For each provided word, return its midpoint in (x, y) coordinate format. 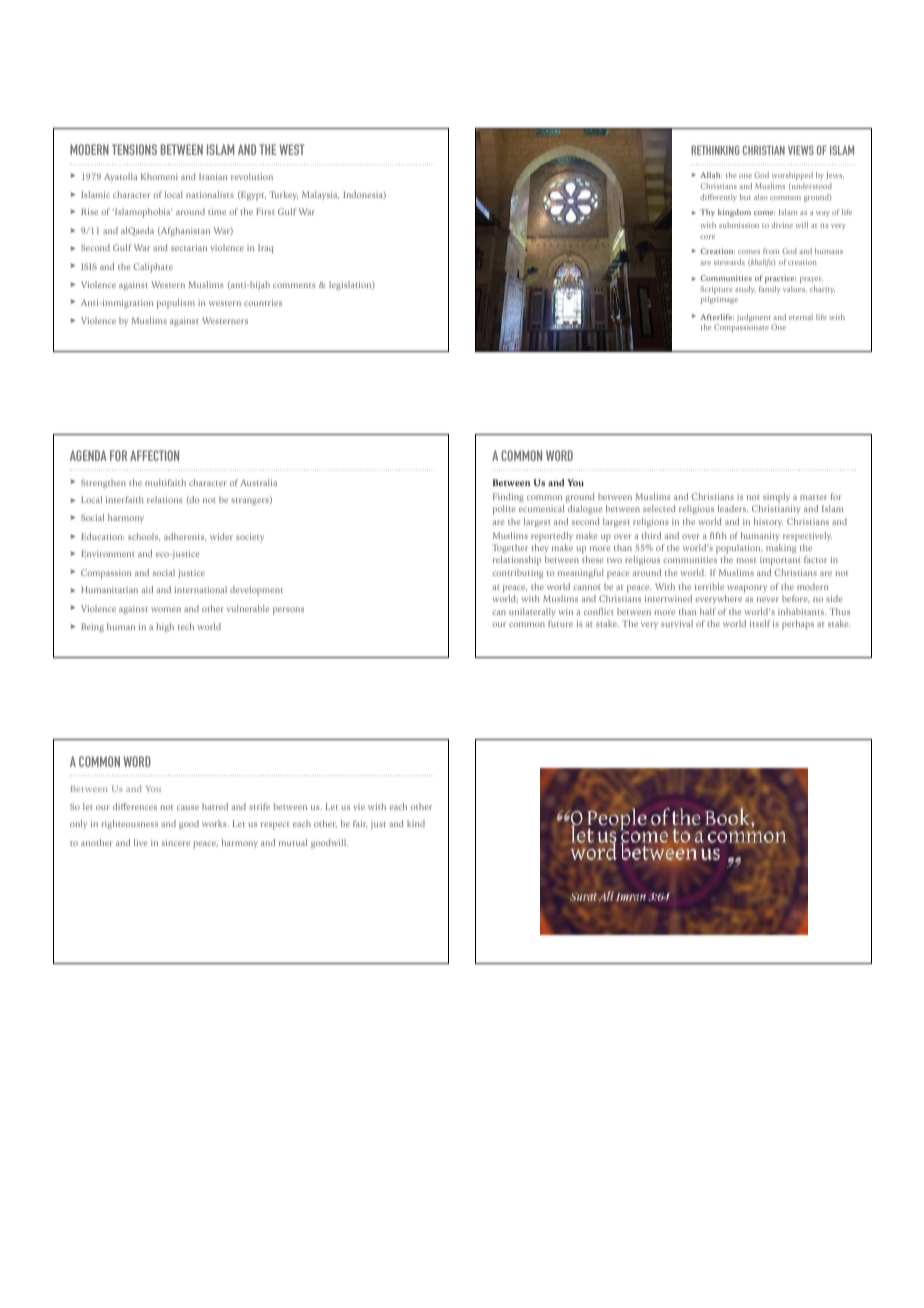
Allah (711, 175)
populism (176, 304)
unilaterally (532, 612)
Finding (508, 497)
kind (416, 823)
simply (776, 498)
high (165, 627)
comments (294, 285)
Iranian (213, 176)
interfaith (125, 499)
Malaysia (320, 195)
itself (760, 623)
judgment (754, 319)
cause (188, 807)
